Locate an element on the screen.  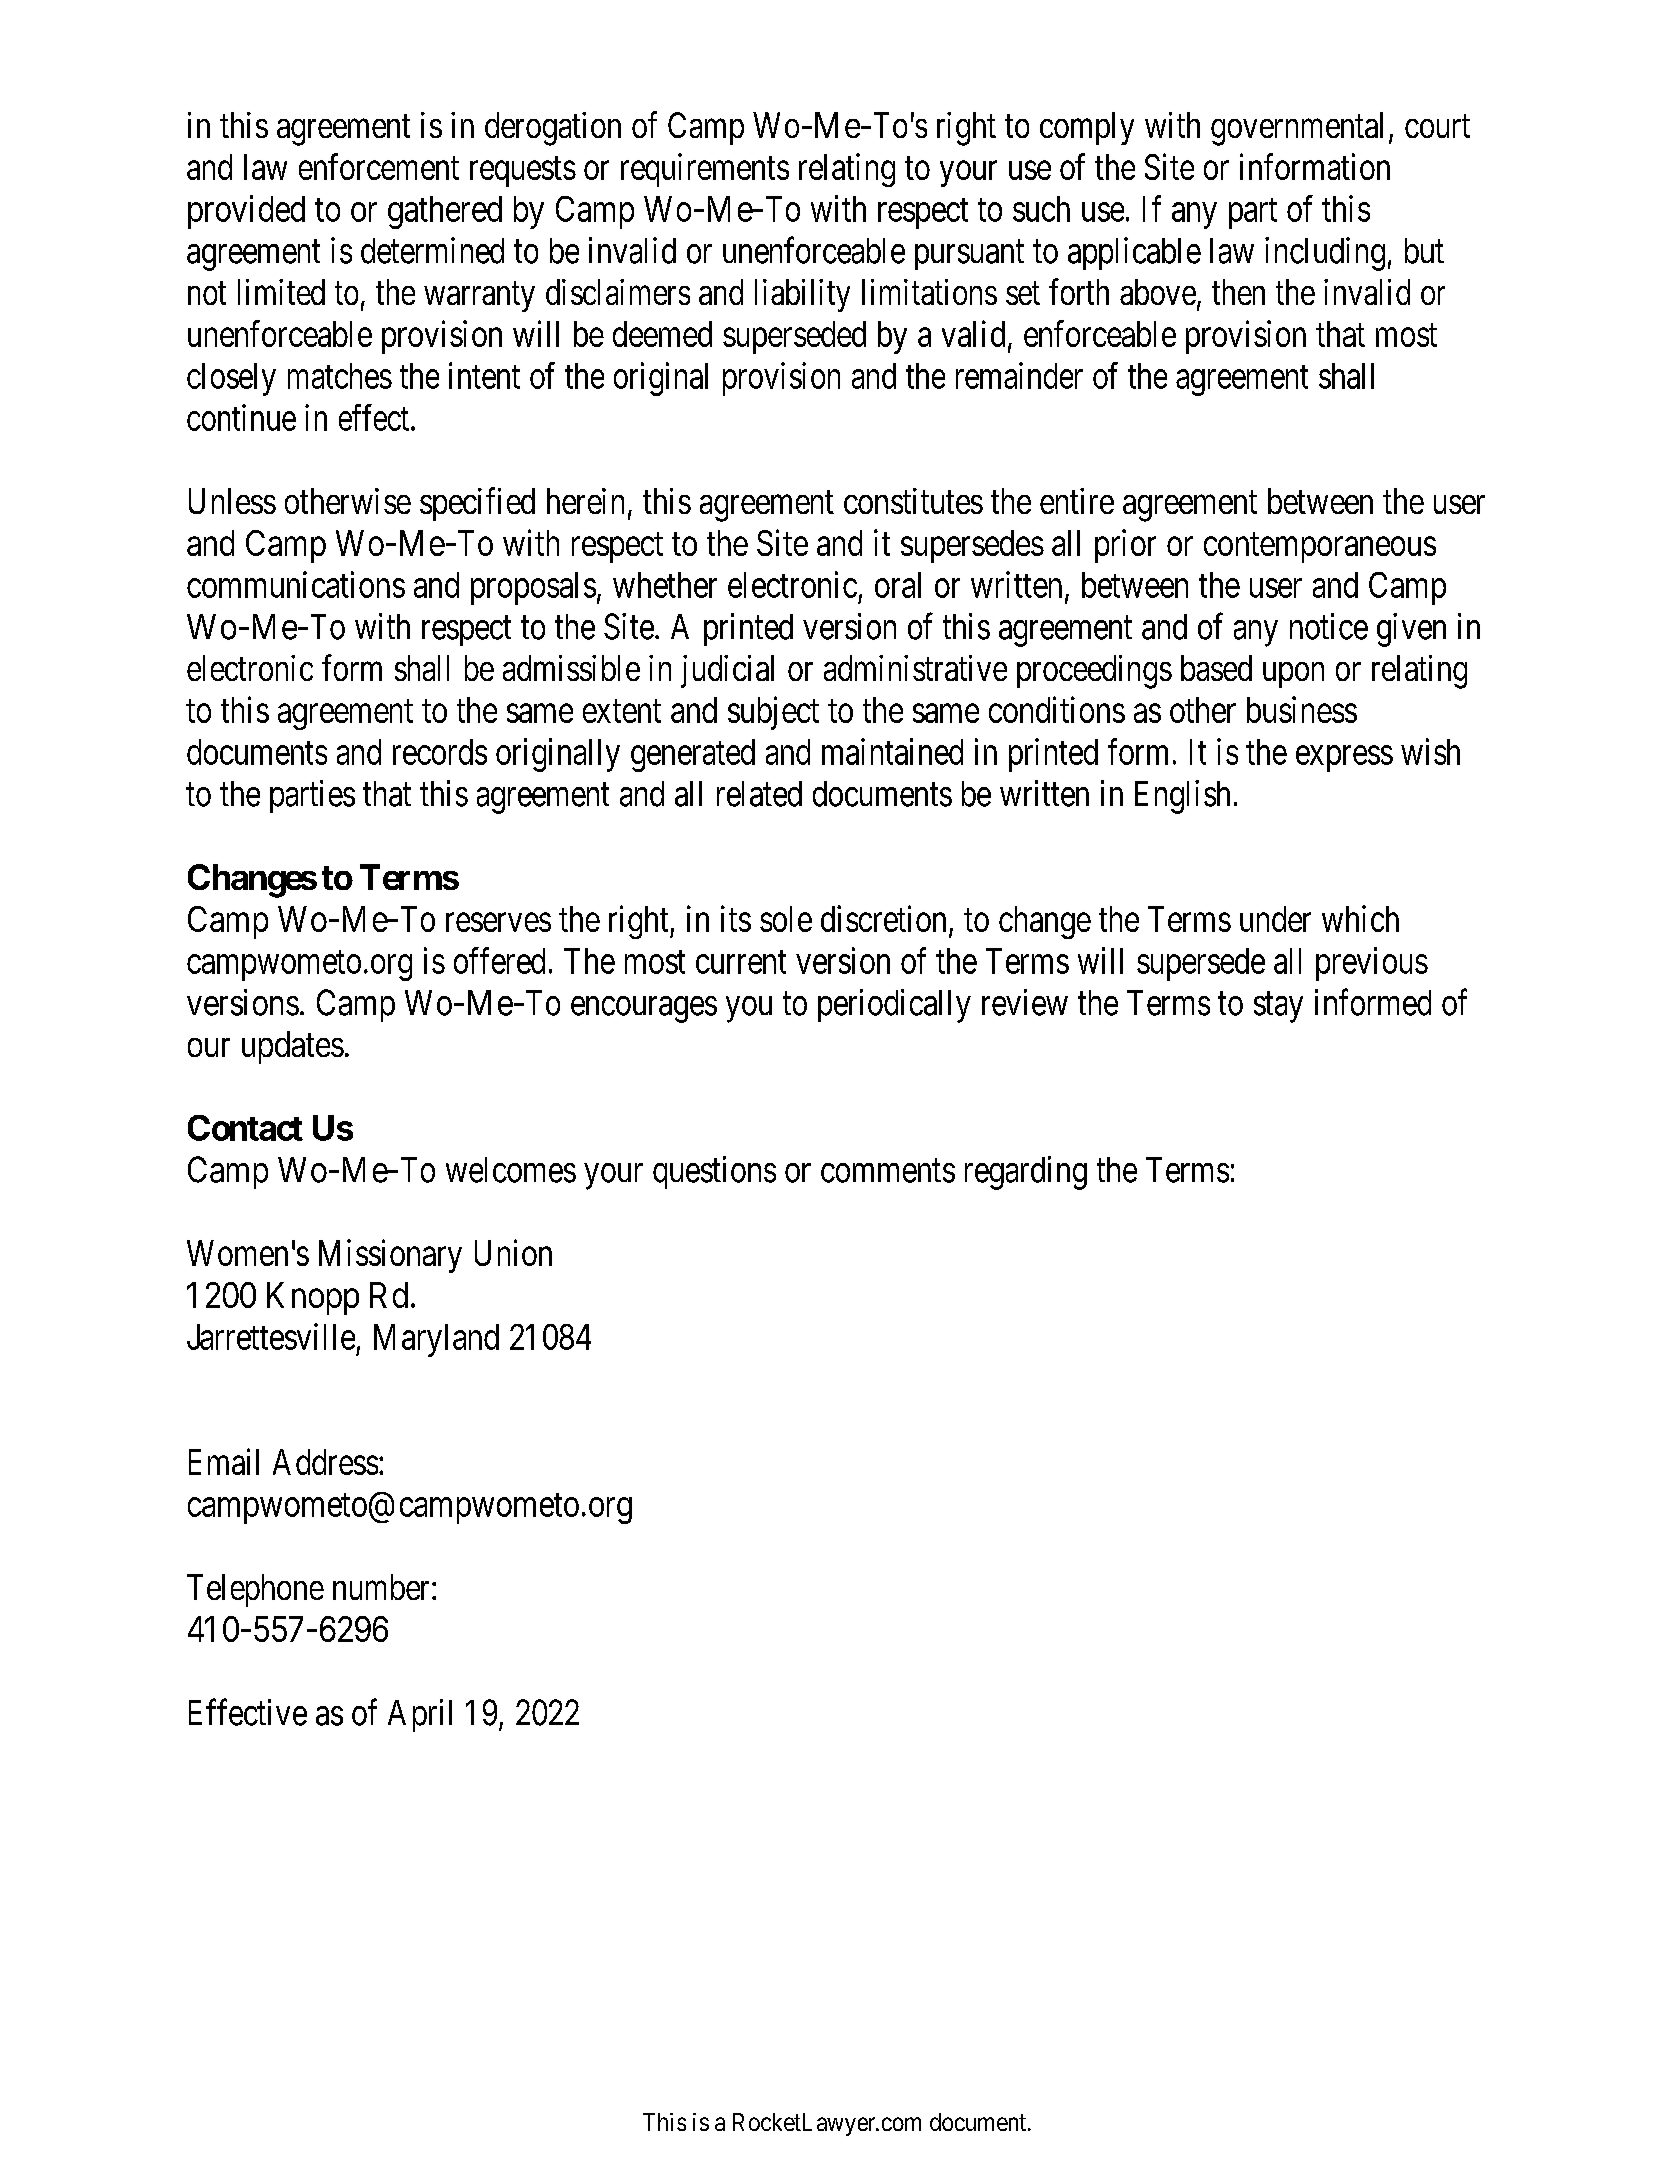
April is located at coordinates (420, 1715).
